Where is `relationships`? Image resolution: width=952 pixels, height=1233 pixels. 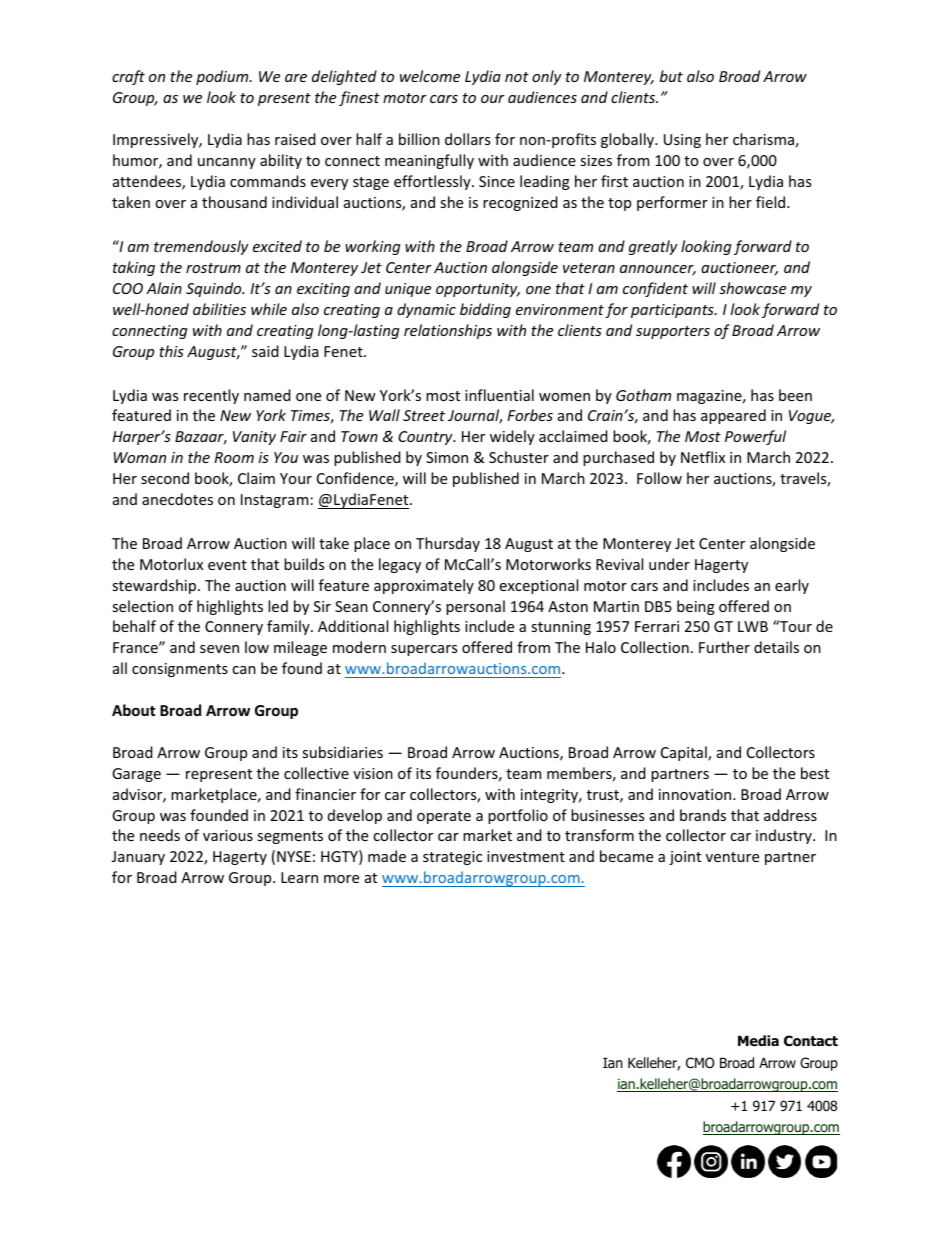
relationships is located at coordinates (448, 331).
